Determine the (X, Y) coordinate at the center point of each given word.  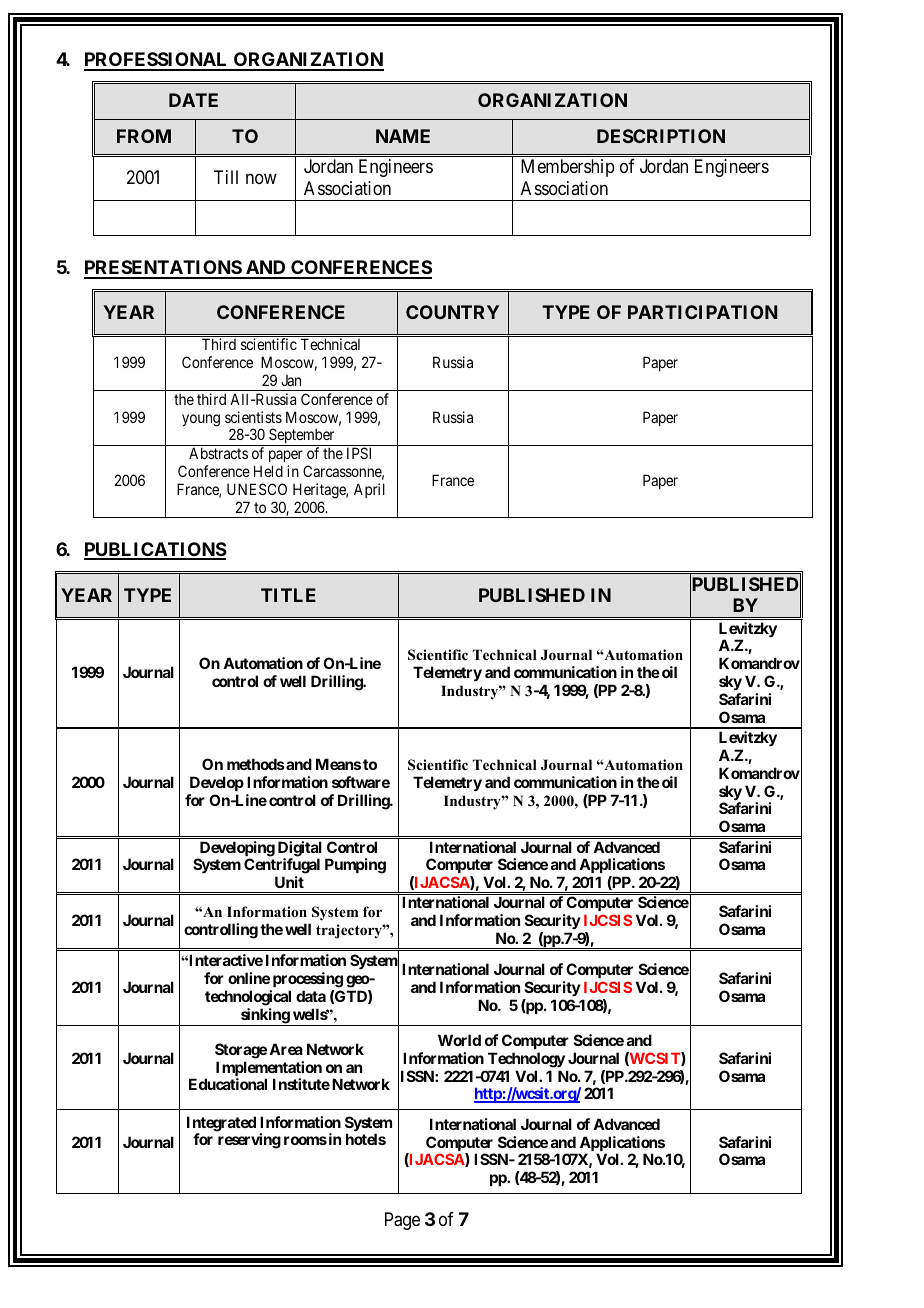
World (459, 1040)
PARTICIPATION (703, 312)
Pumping (355, 866)
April (369, 490)
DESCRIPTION (661, 136)
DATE (193, 100)
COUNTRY (452, 312)
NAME (403, 136)
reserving (249, 1141)
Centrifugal (282, 867)
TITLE (288, 595)
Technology (526, 1060)
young (201, 420)
